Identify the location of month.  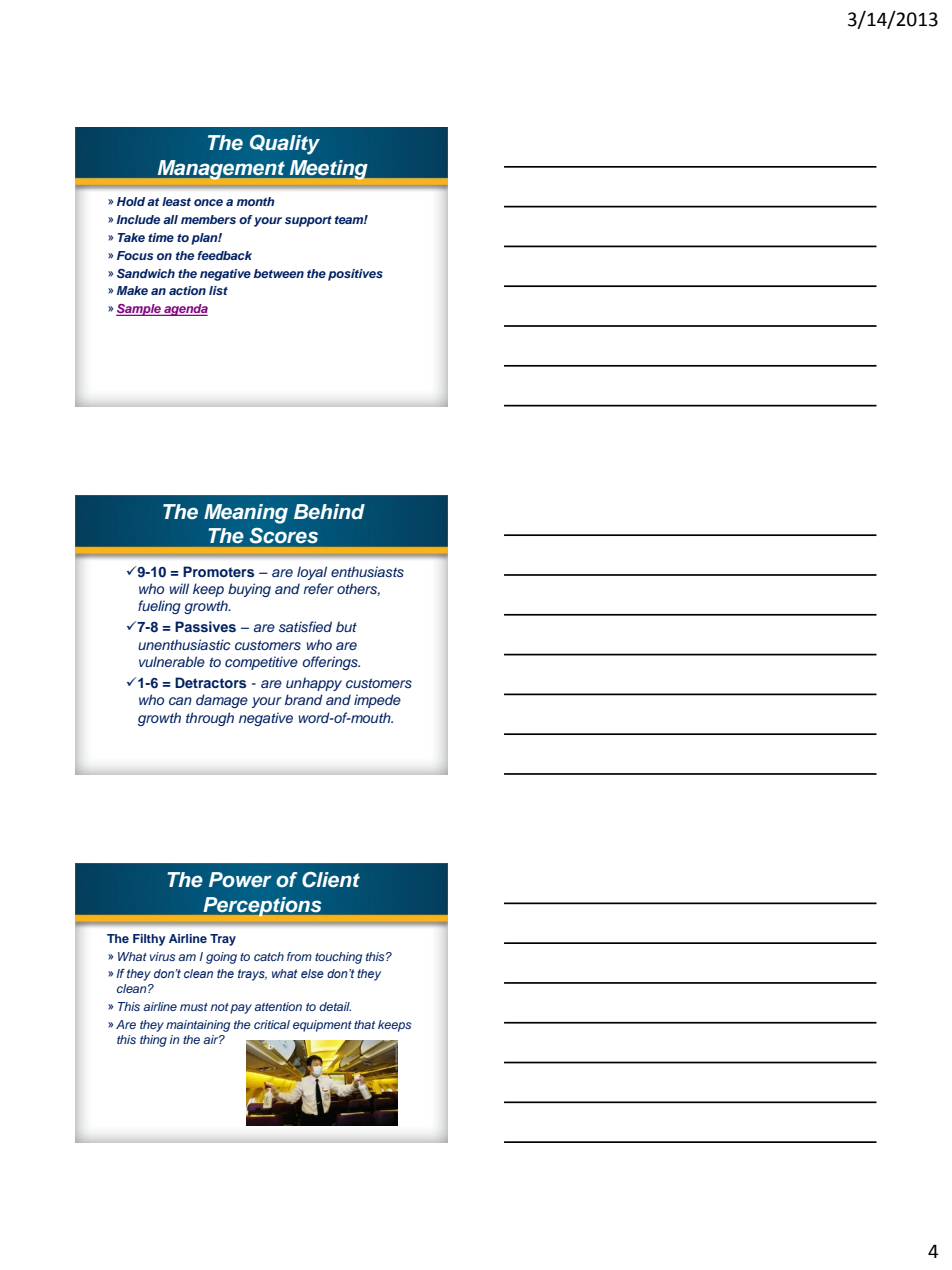
(255, 201).
